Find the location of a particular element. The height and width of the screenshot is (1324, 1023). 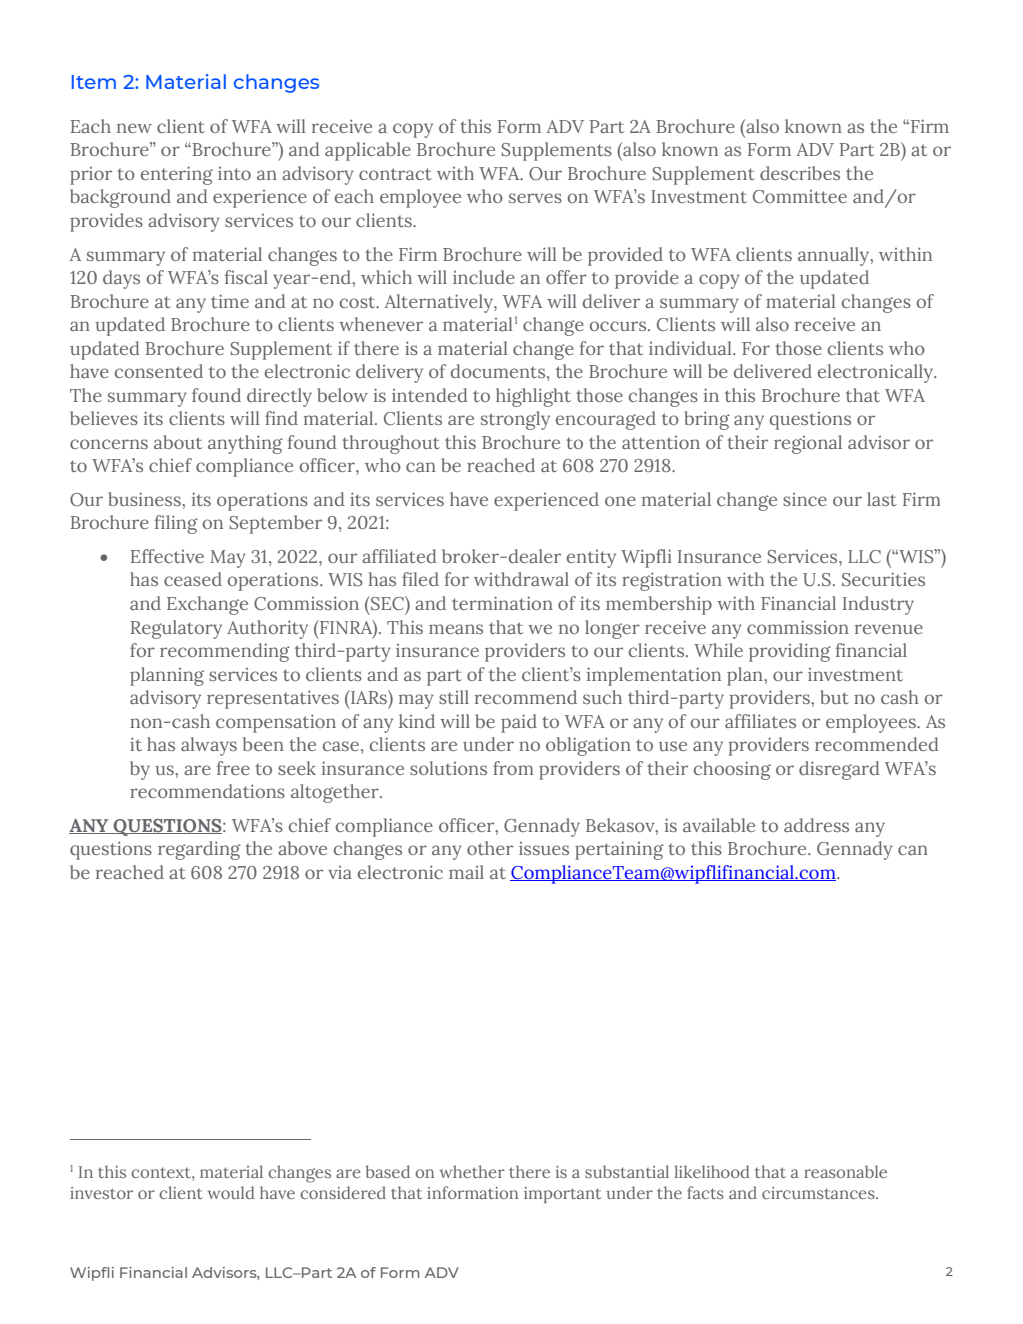

describes is located at coordinates (800, 173).
